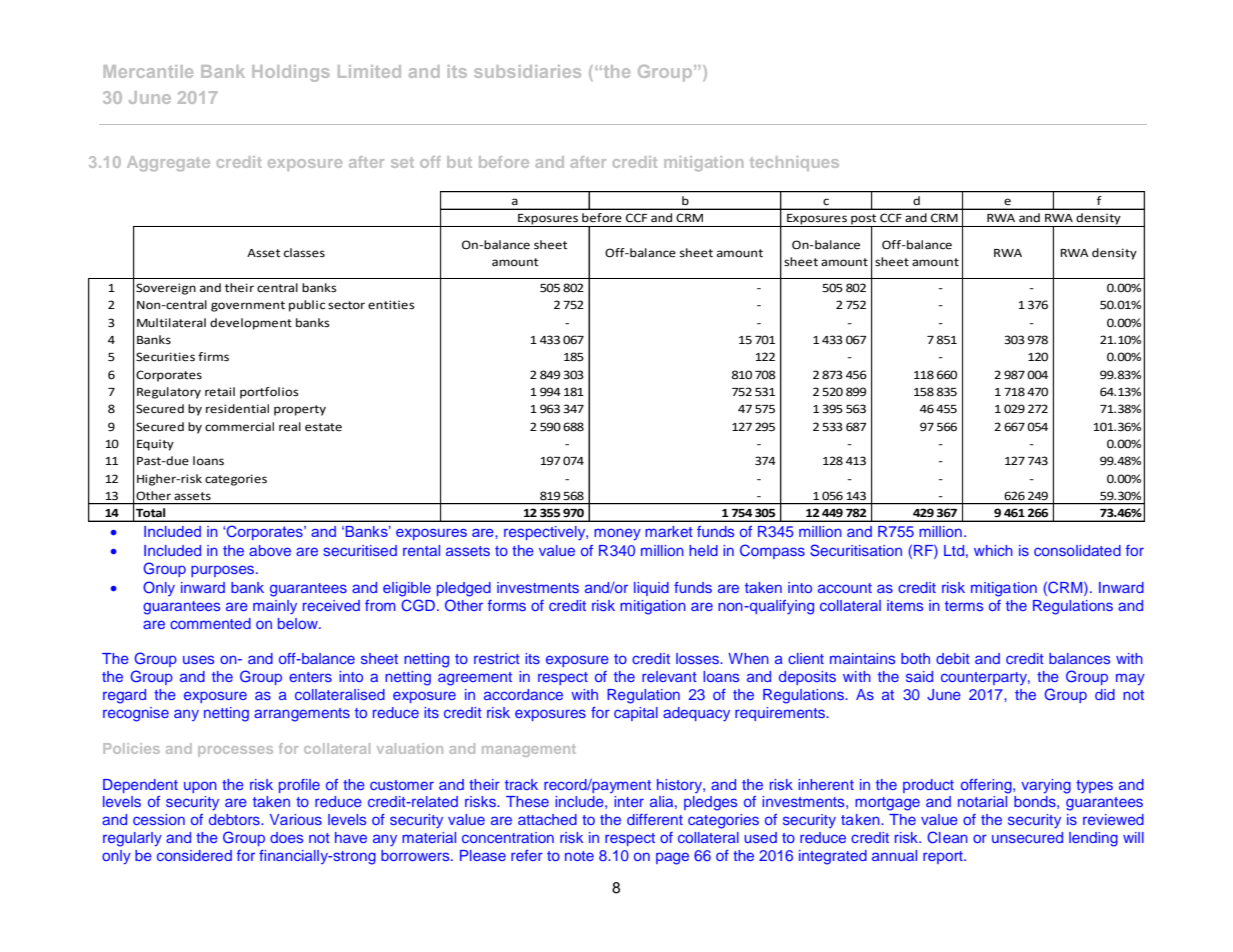  I want to click on liquid, so click(651, 589).
